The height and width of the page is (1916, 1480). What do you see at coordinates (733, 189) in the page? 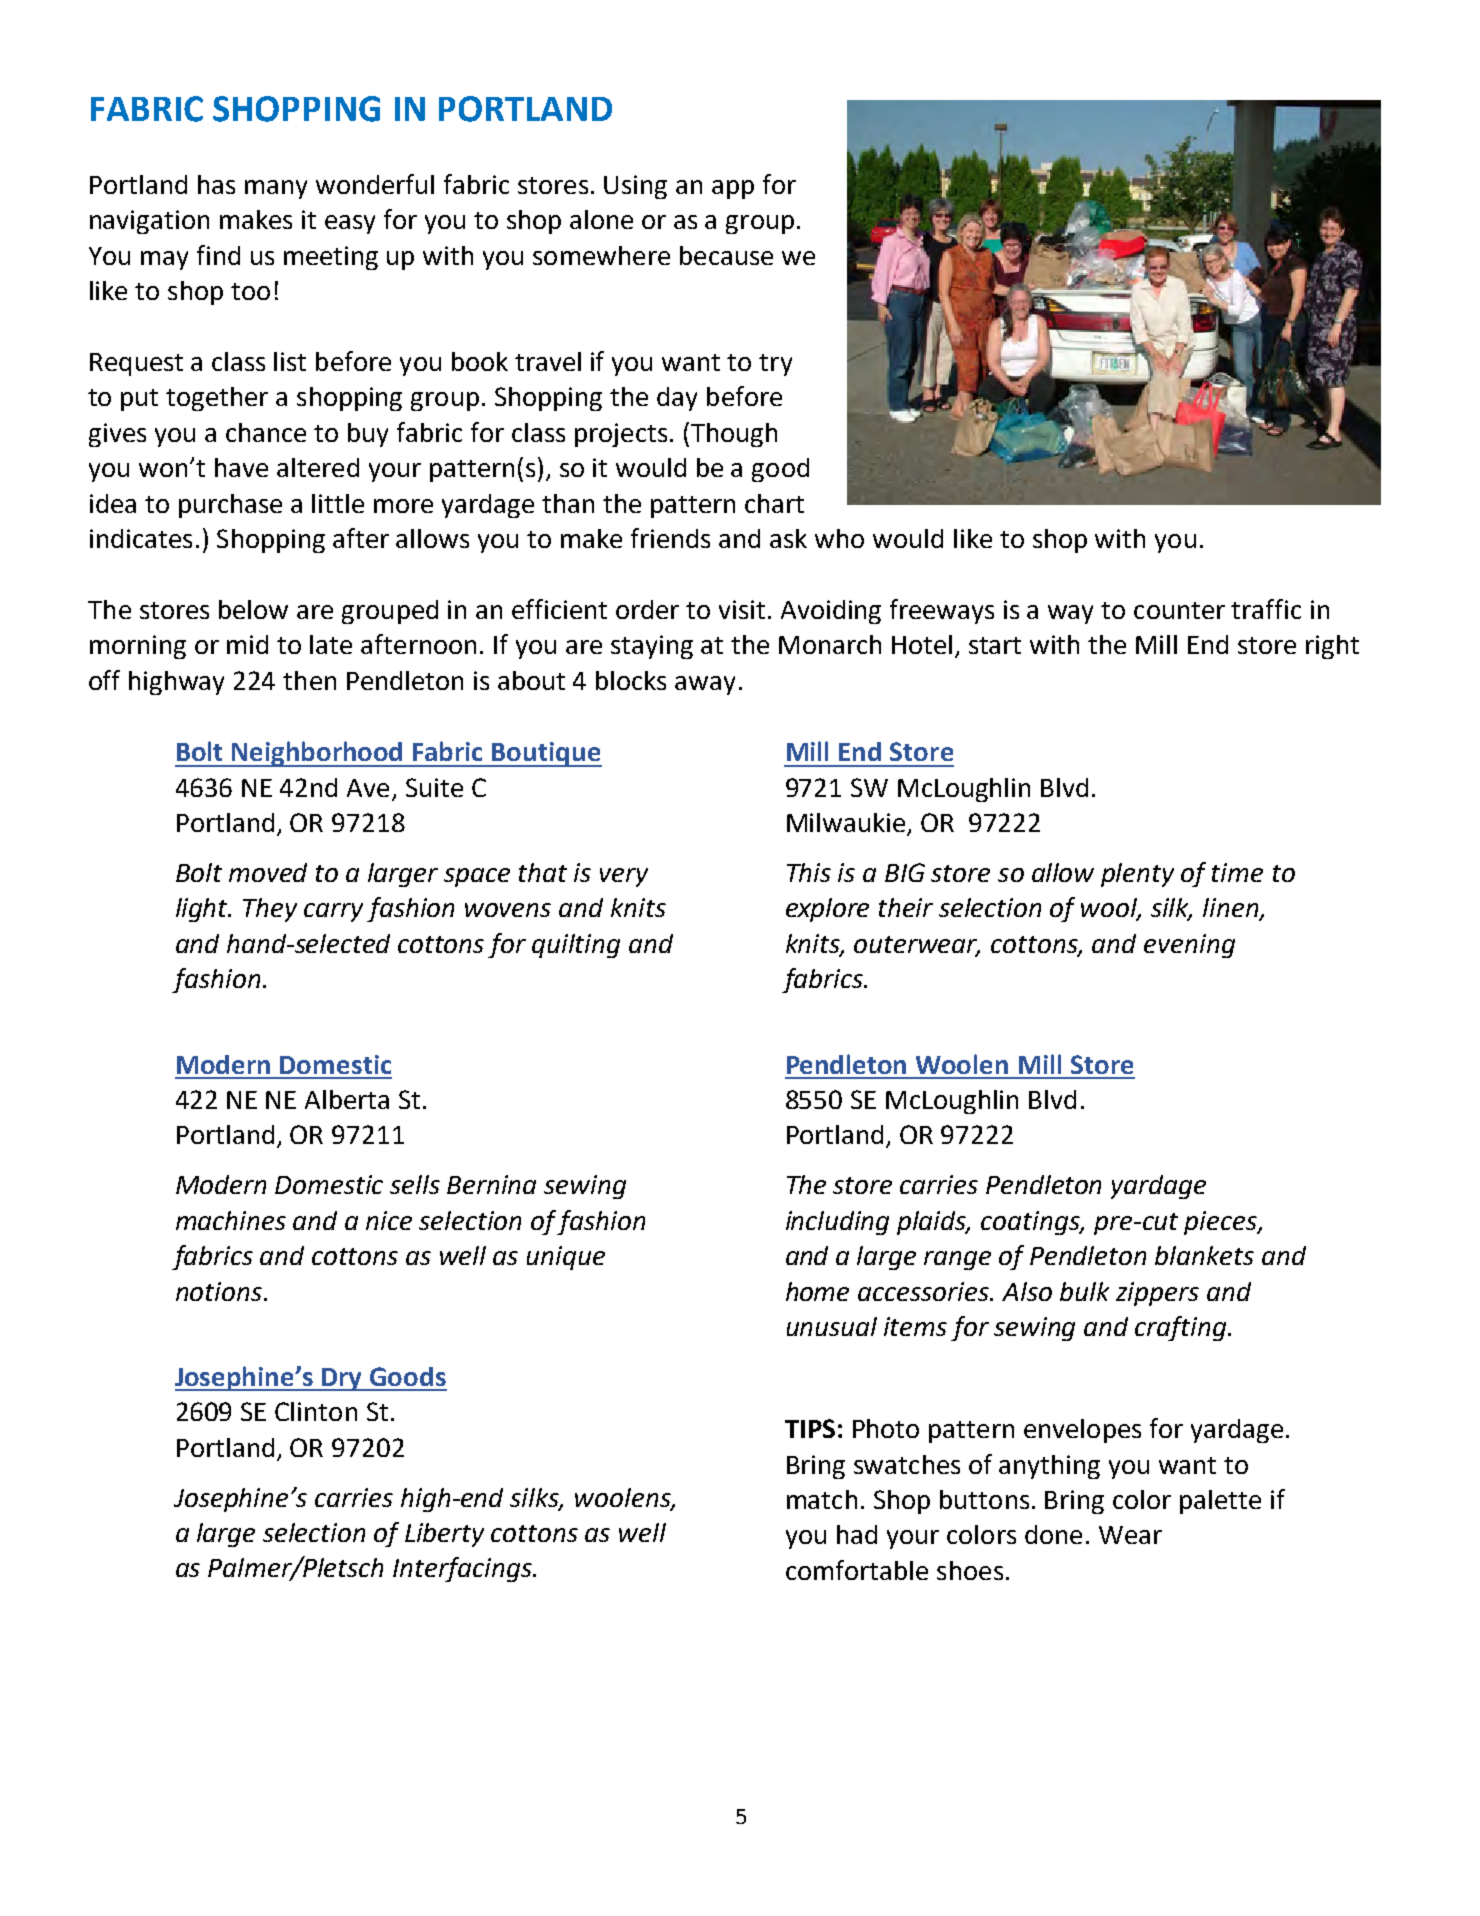
I see `app` at bounding box center [733, 189].
